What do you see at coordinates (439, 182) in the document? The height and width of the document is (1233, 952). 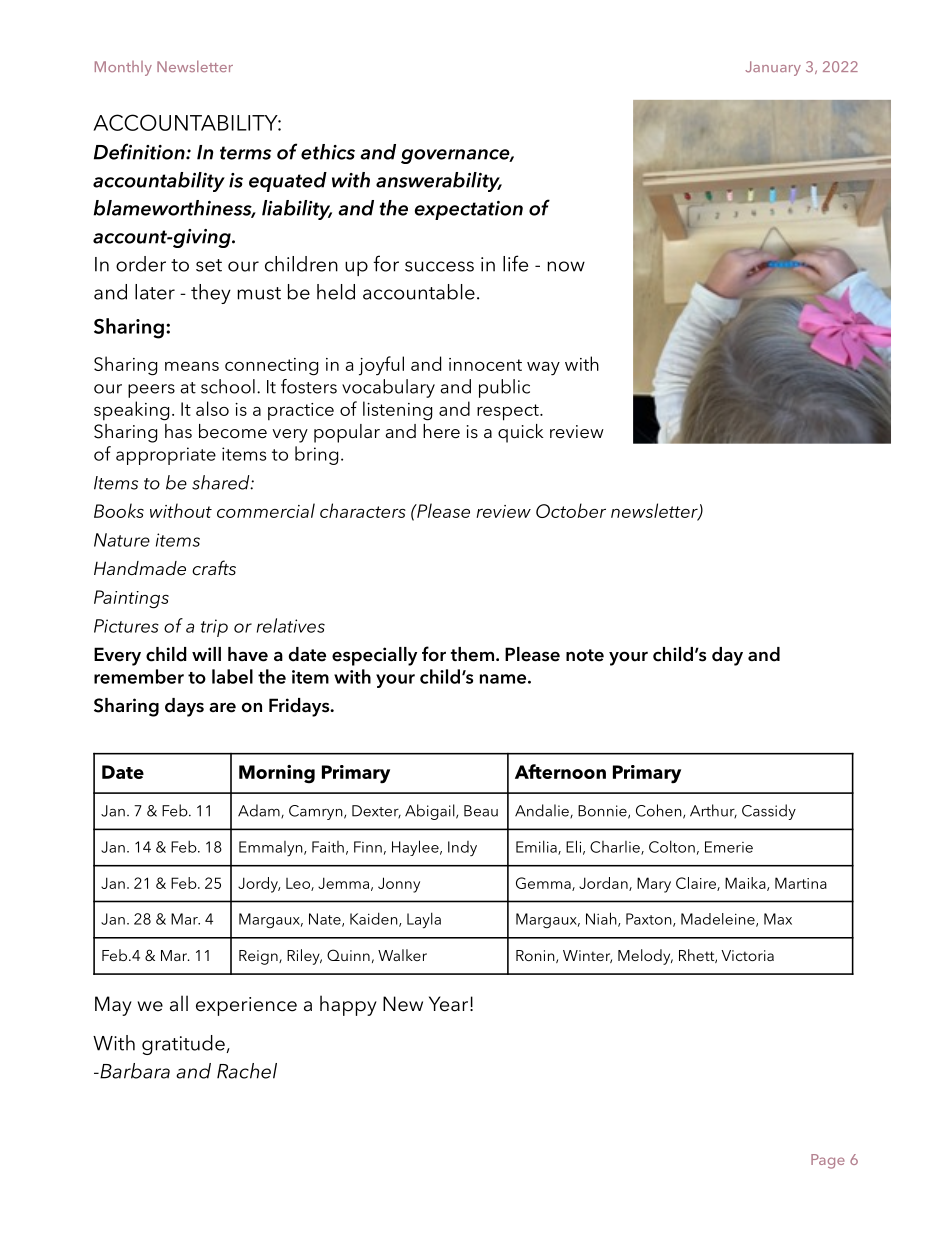 I see `answerability` at bounding box center [439, 182].
